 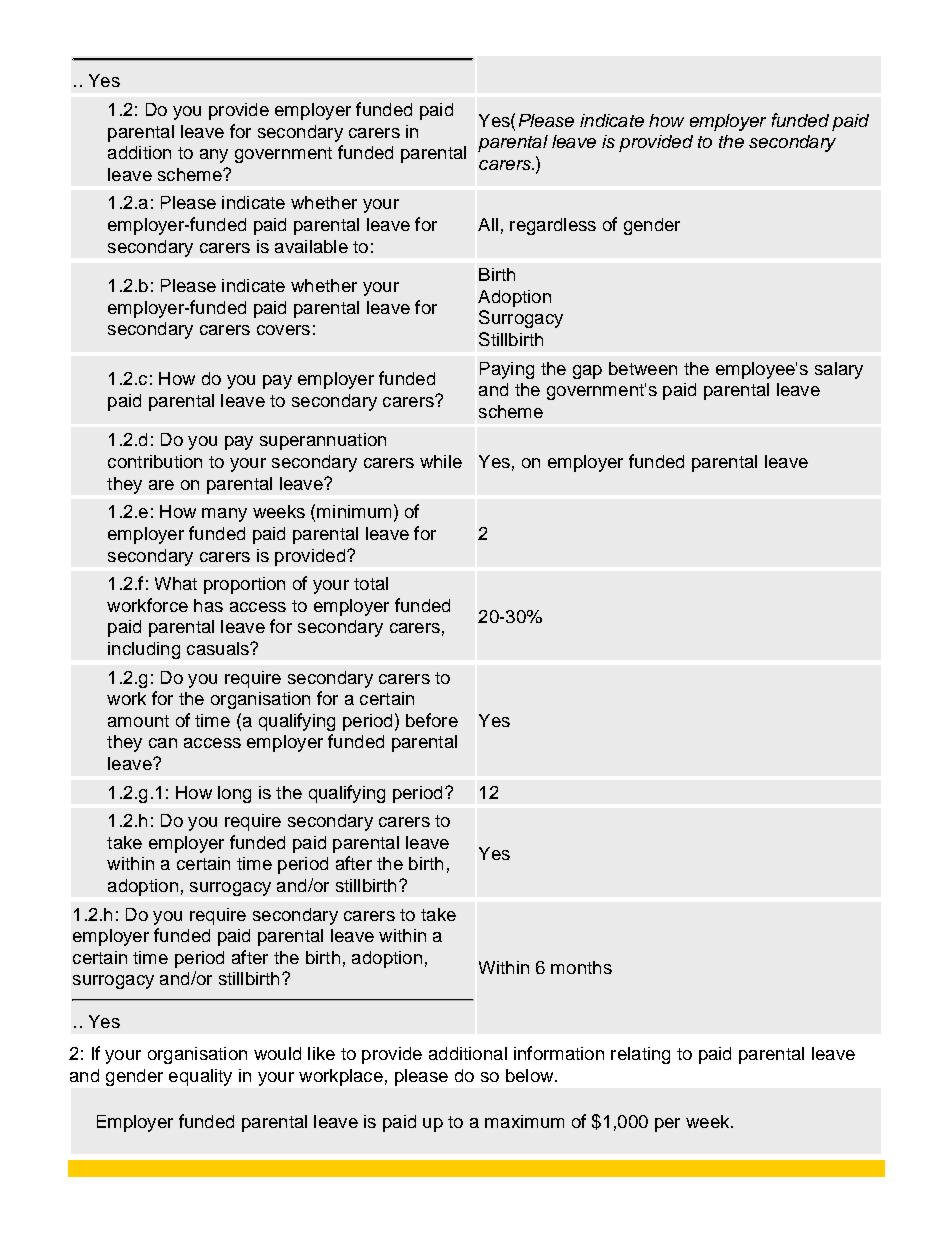 I want to click on many, so click(x=224, y=515).
